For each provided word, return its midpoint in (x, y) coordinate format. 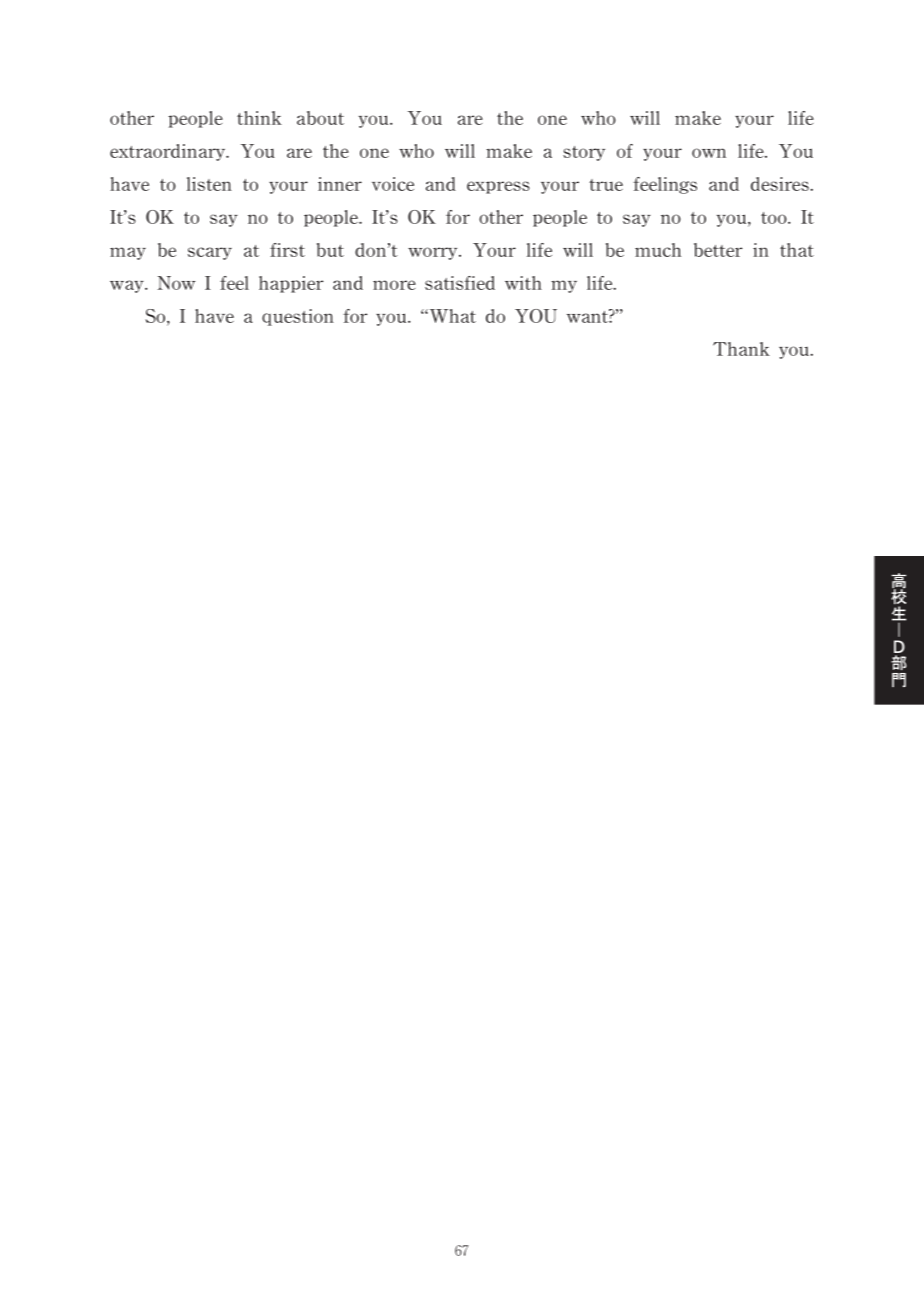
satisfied (460, 283)
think (259, 118)
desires (781, 184)
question (298, 317)
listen (209, 184)
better (718, 250)
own (709, 153)
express (498, 187)
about (320, 118)
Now (177, 283)
